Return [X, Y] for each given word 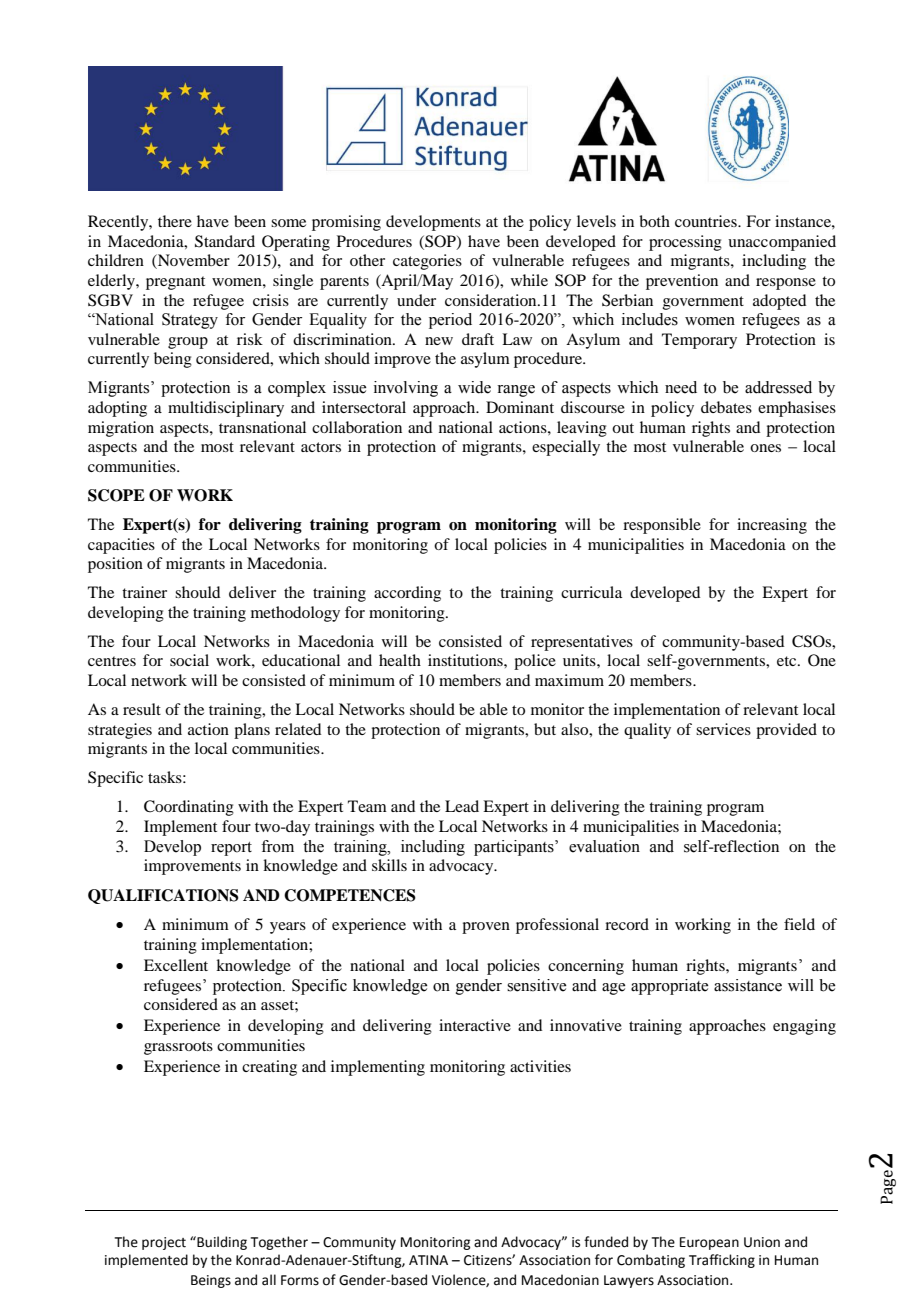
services [723, 729]
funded [606, 1242]
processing [685, 243]
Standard [225, 241]
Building [221, 1243]
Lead [462, 806]
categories [427, 262]
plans [252, 731]
